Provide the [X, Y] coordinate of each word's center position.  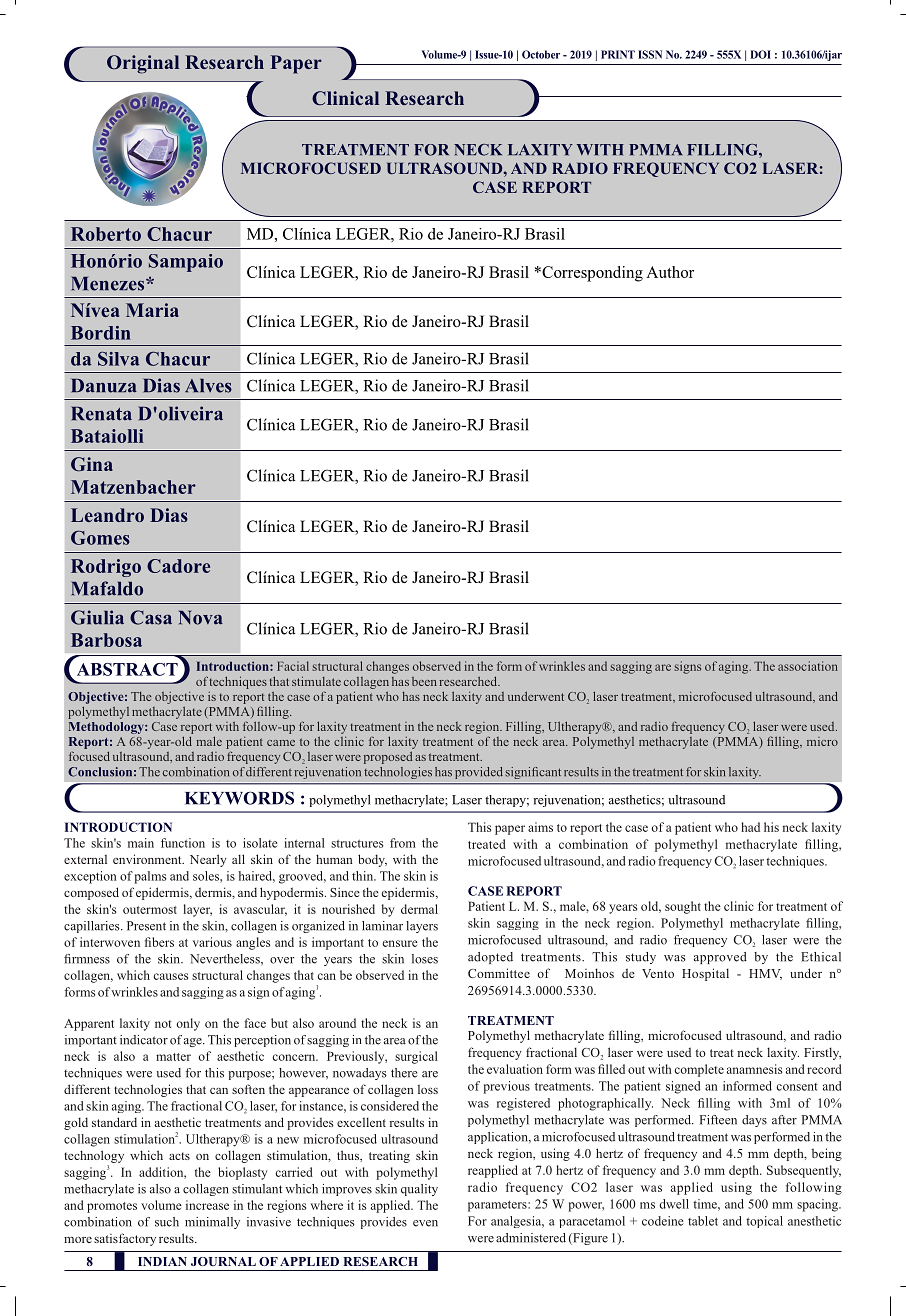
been [424, 681]
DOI [760, 54]
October [541, 54]
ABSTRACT [127, 669]
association [808, 666]
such [167, 1222]
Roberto [106, 234]
